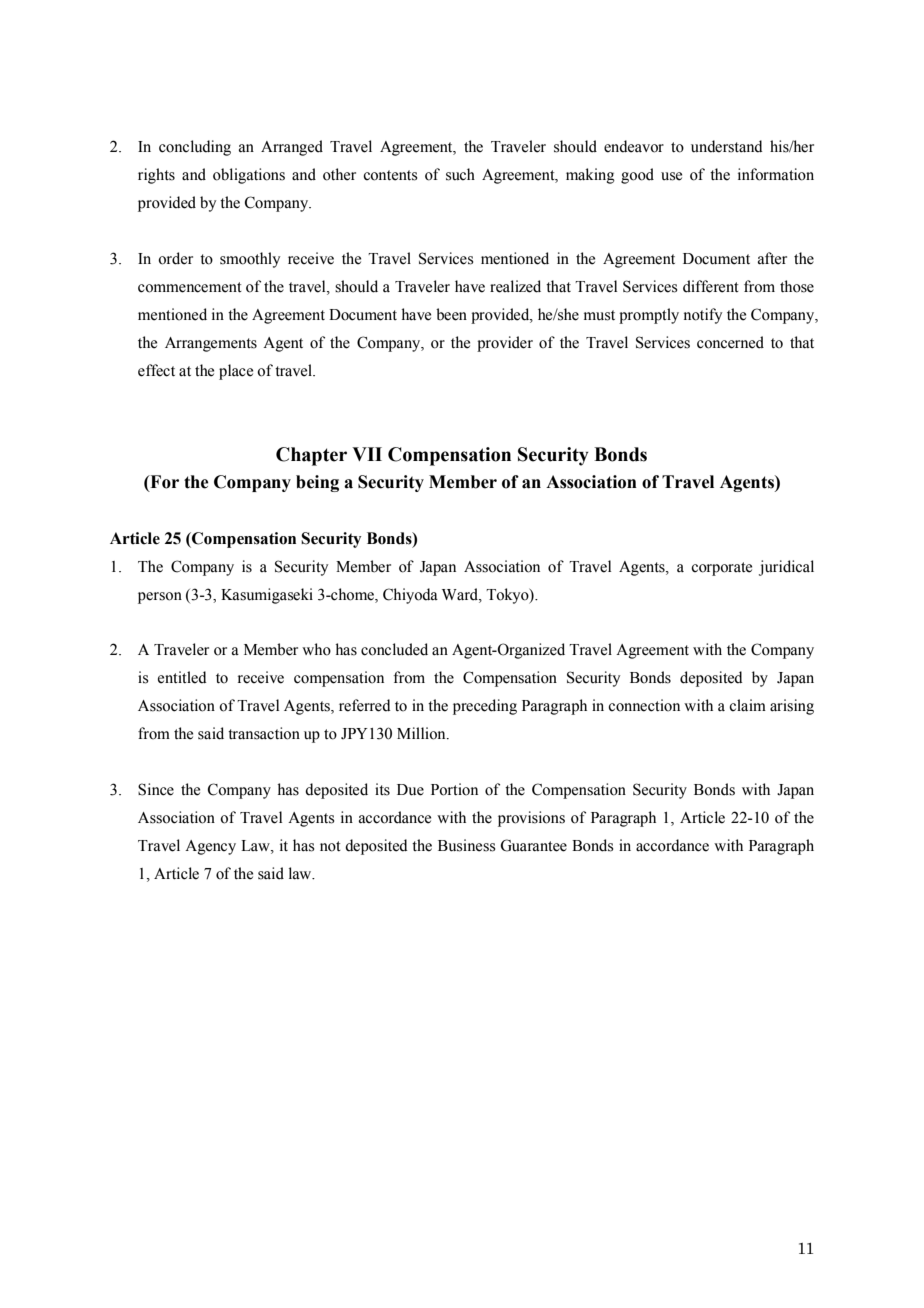 The height and width of the screenshot is (1308, 924). What do you see at coordinates (451, 314) in the screenshot?
I see `been` at bounding box center [451, 314].
